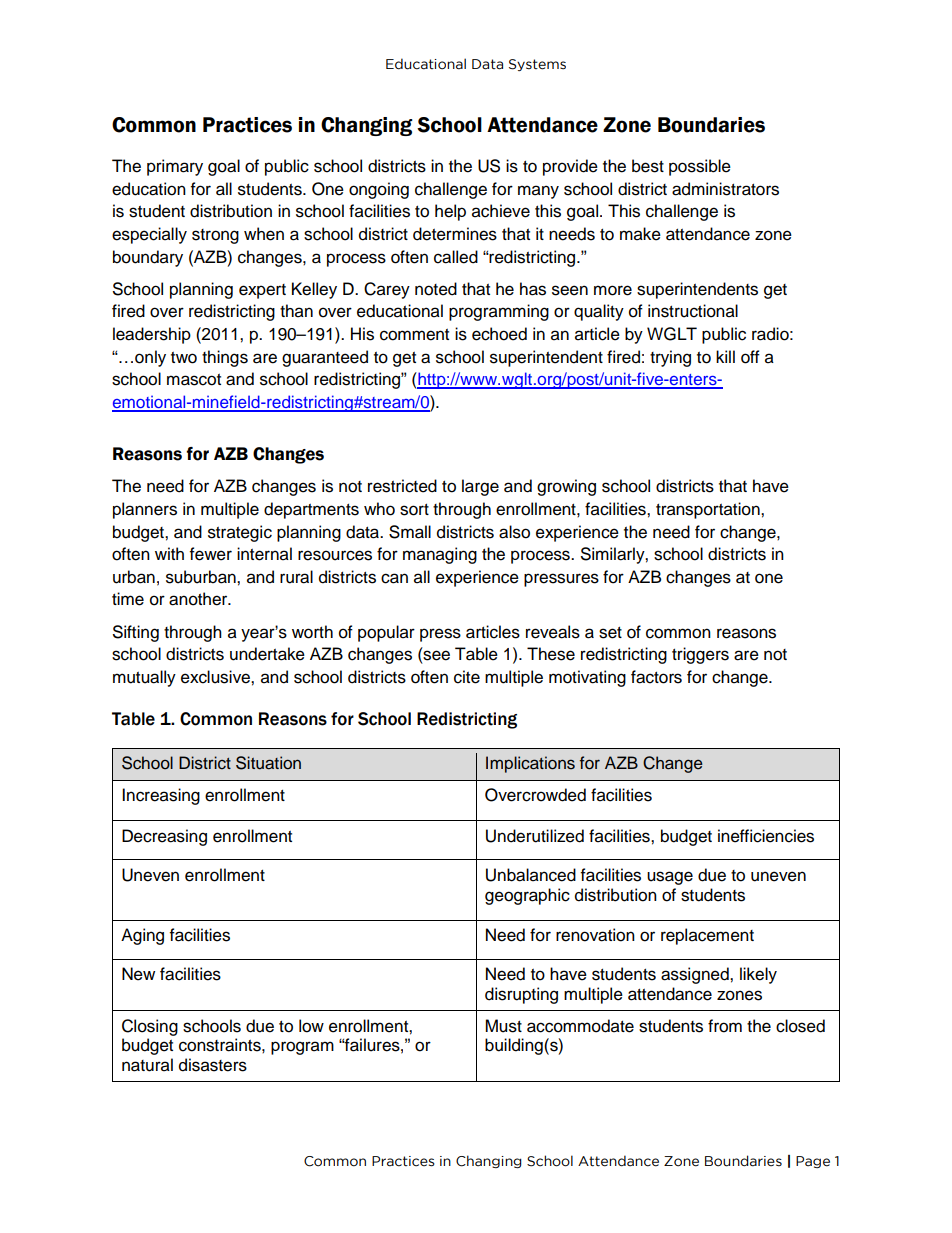 This screenshot has width=952, height=1233. What do you see at coordinates (503, 1026) in the screenshot?
I see `Must` at bounding box center [503, 1026].
